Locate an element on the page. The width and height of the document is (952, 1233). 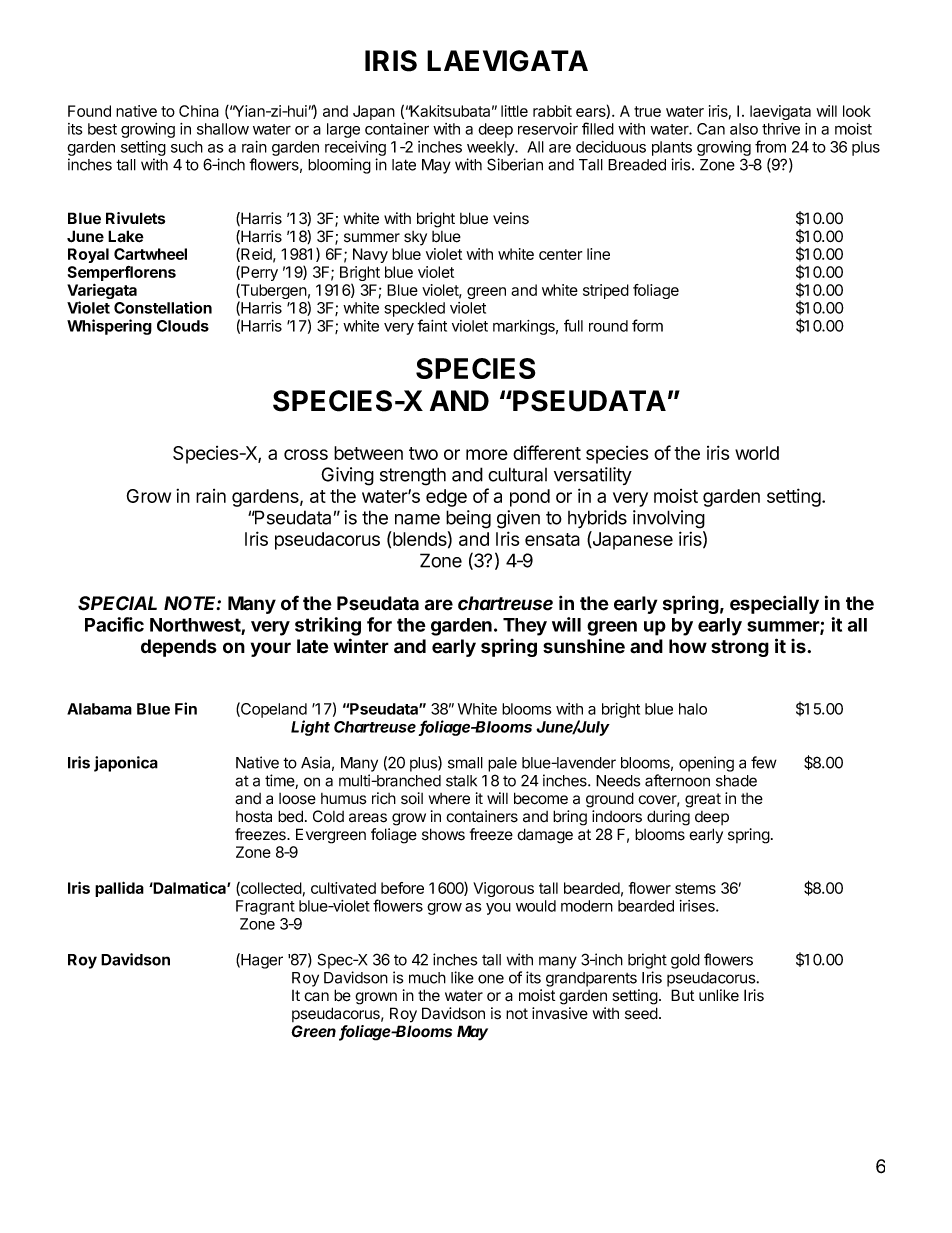
halo is located at coordinates (693, 709).
